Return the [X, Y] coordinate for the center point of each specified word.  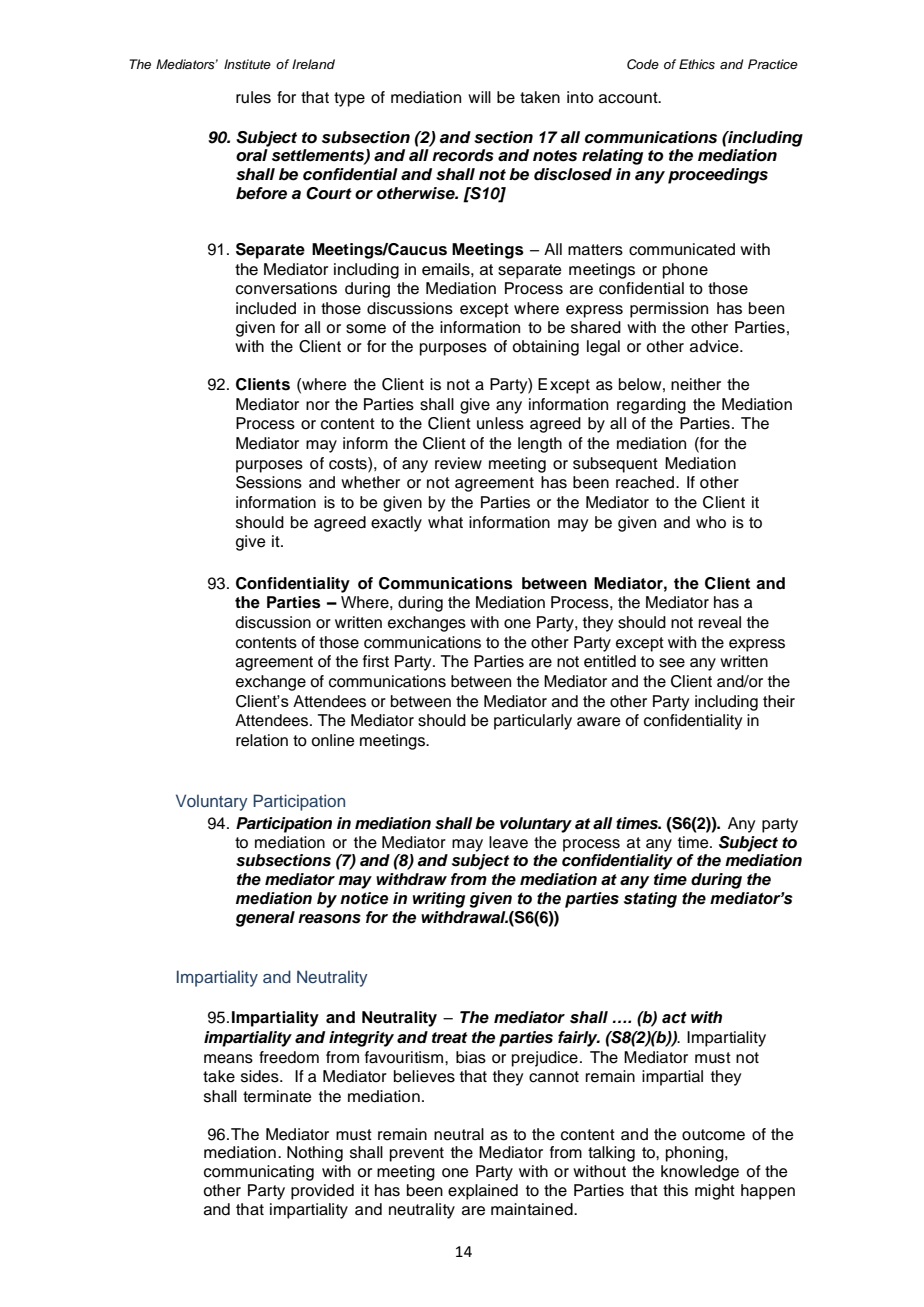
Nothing [315, 1154]
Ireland [313, 64]
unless [500, 423]
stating [650, 900]
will [479, 97]
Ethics [697, 64]
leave [508, 842]
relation [262, 740]
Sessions [269, 482]
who [711, 522]
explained [483, 1192]
